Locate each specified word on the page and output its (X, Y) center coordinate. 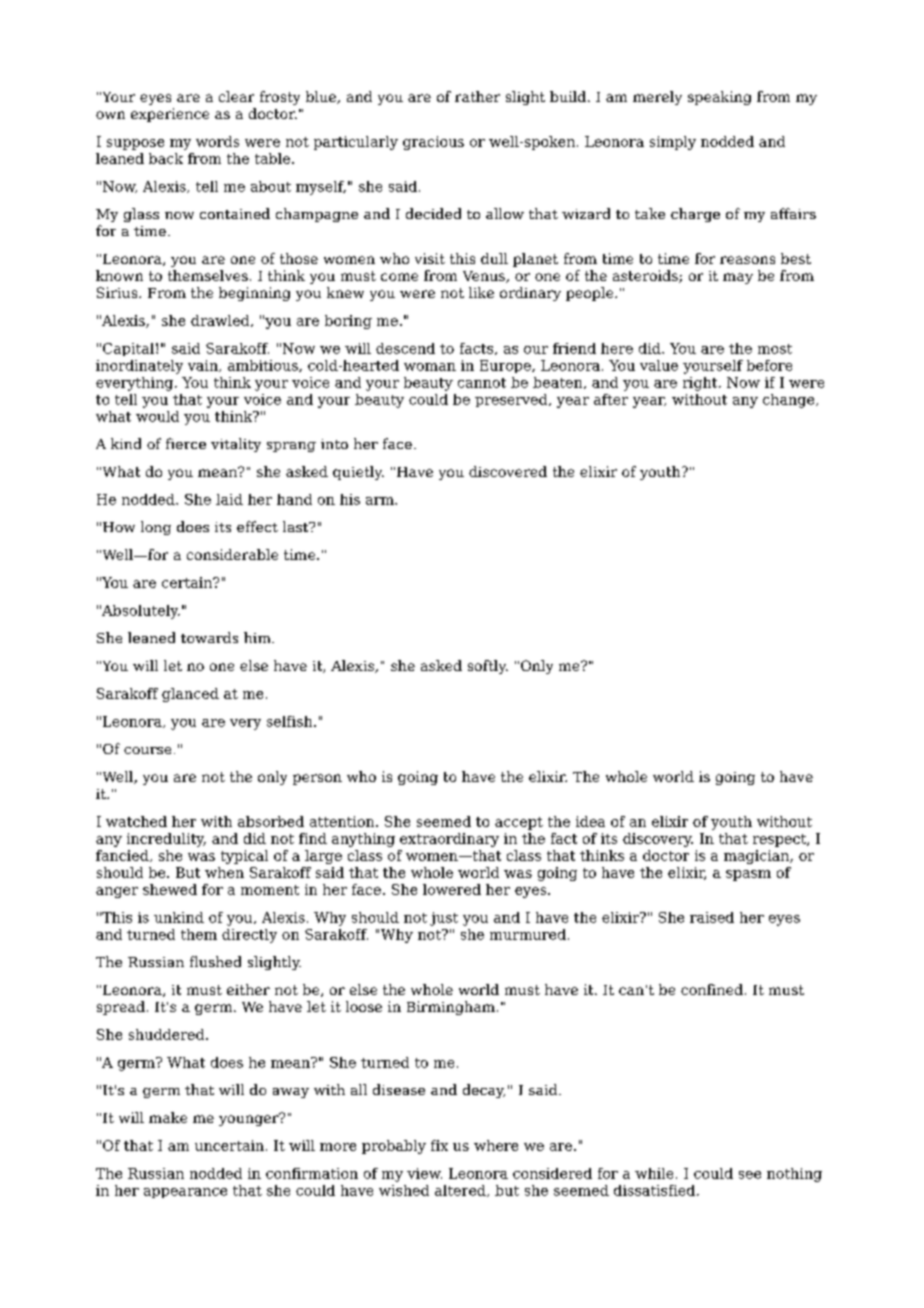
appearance (185, 1193)
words (217, 141)
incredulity (166, 840)
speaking (719, 98)
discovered (508, 471)
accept (519, 823)
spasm (748, 875)
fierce (186, 443)
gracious (433, 143)
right (701, 384)
